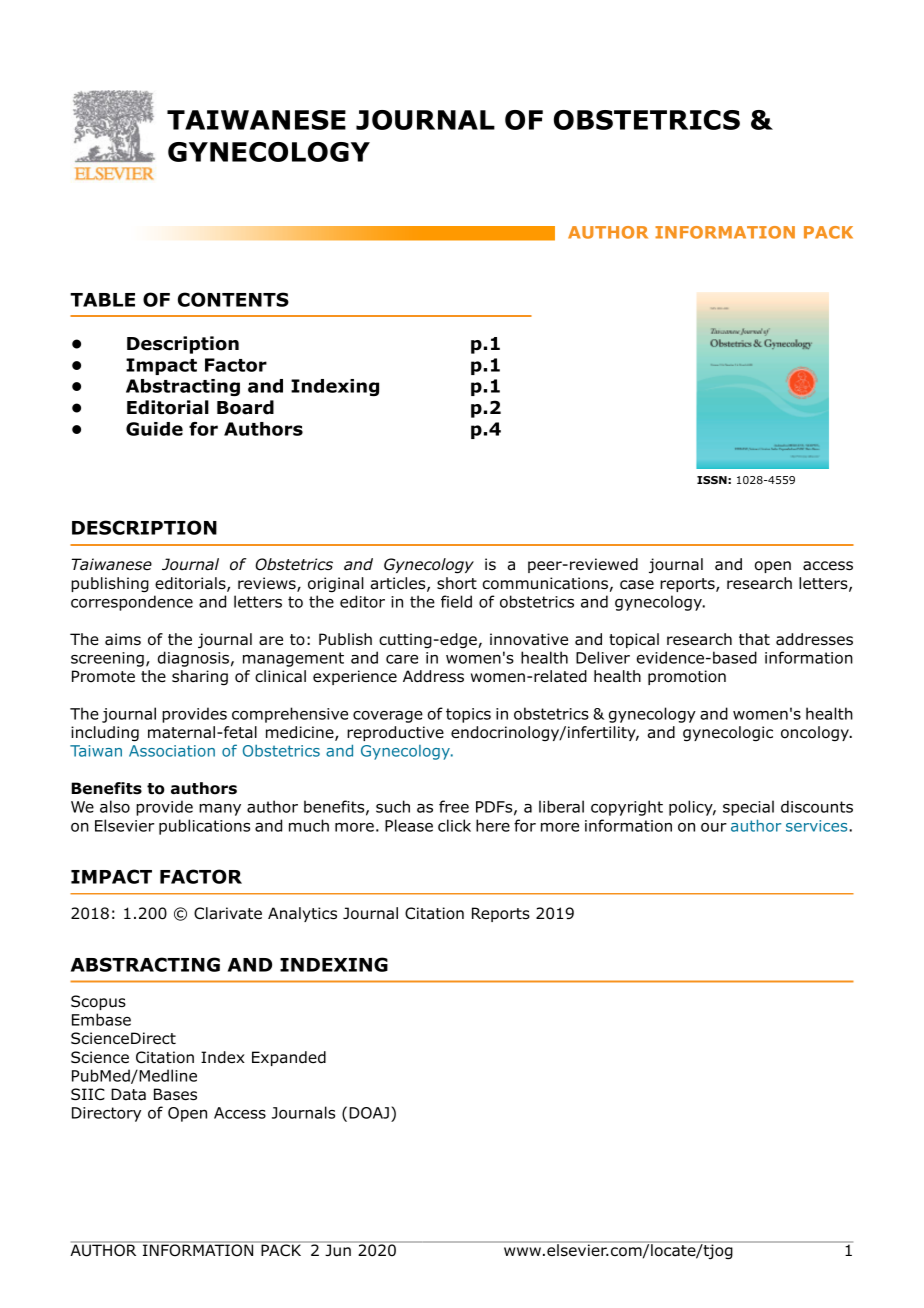  Describe the element at coordinates (289, 1058) in the document. I see `Expanded` at that location.
